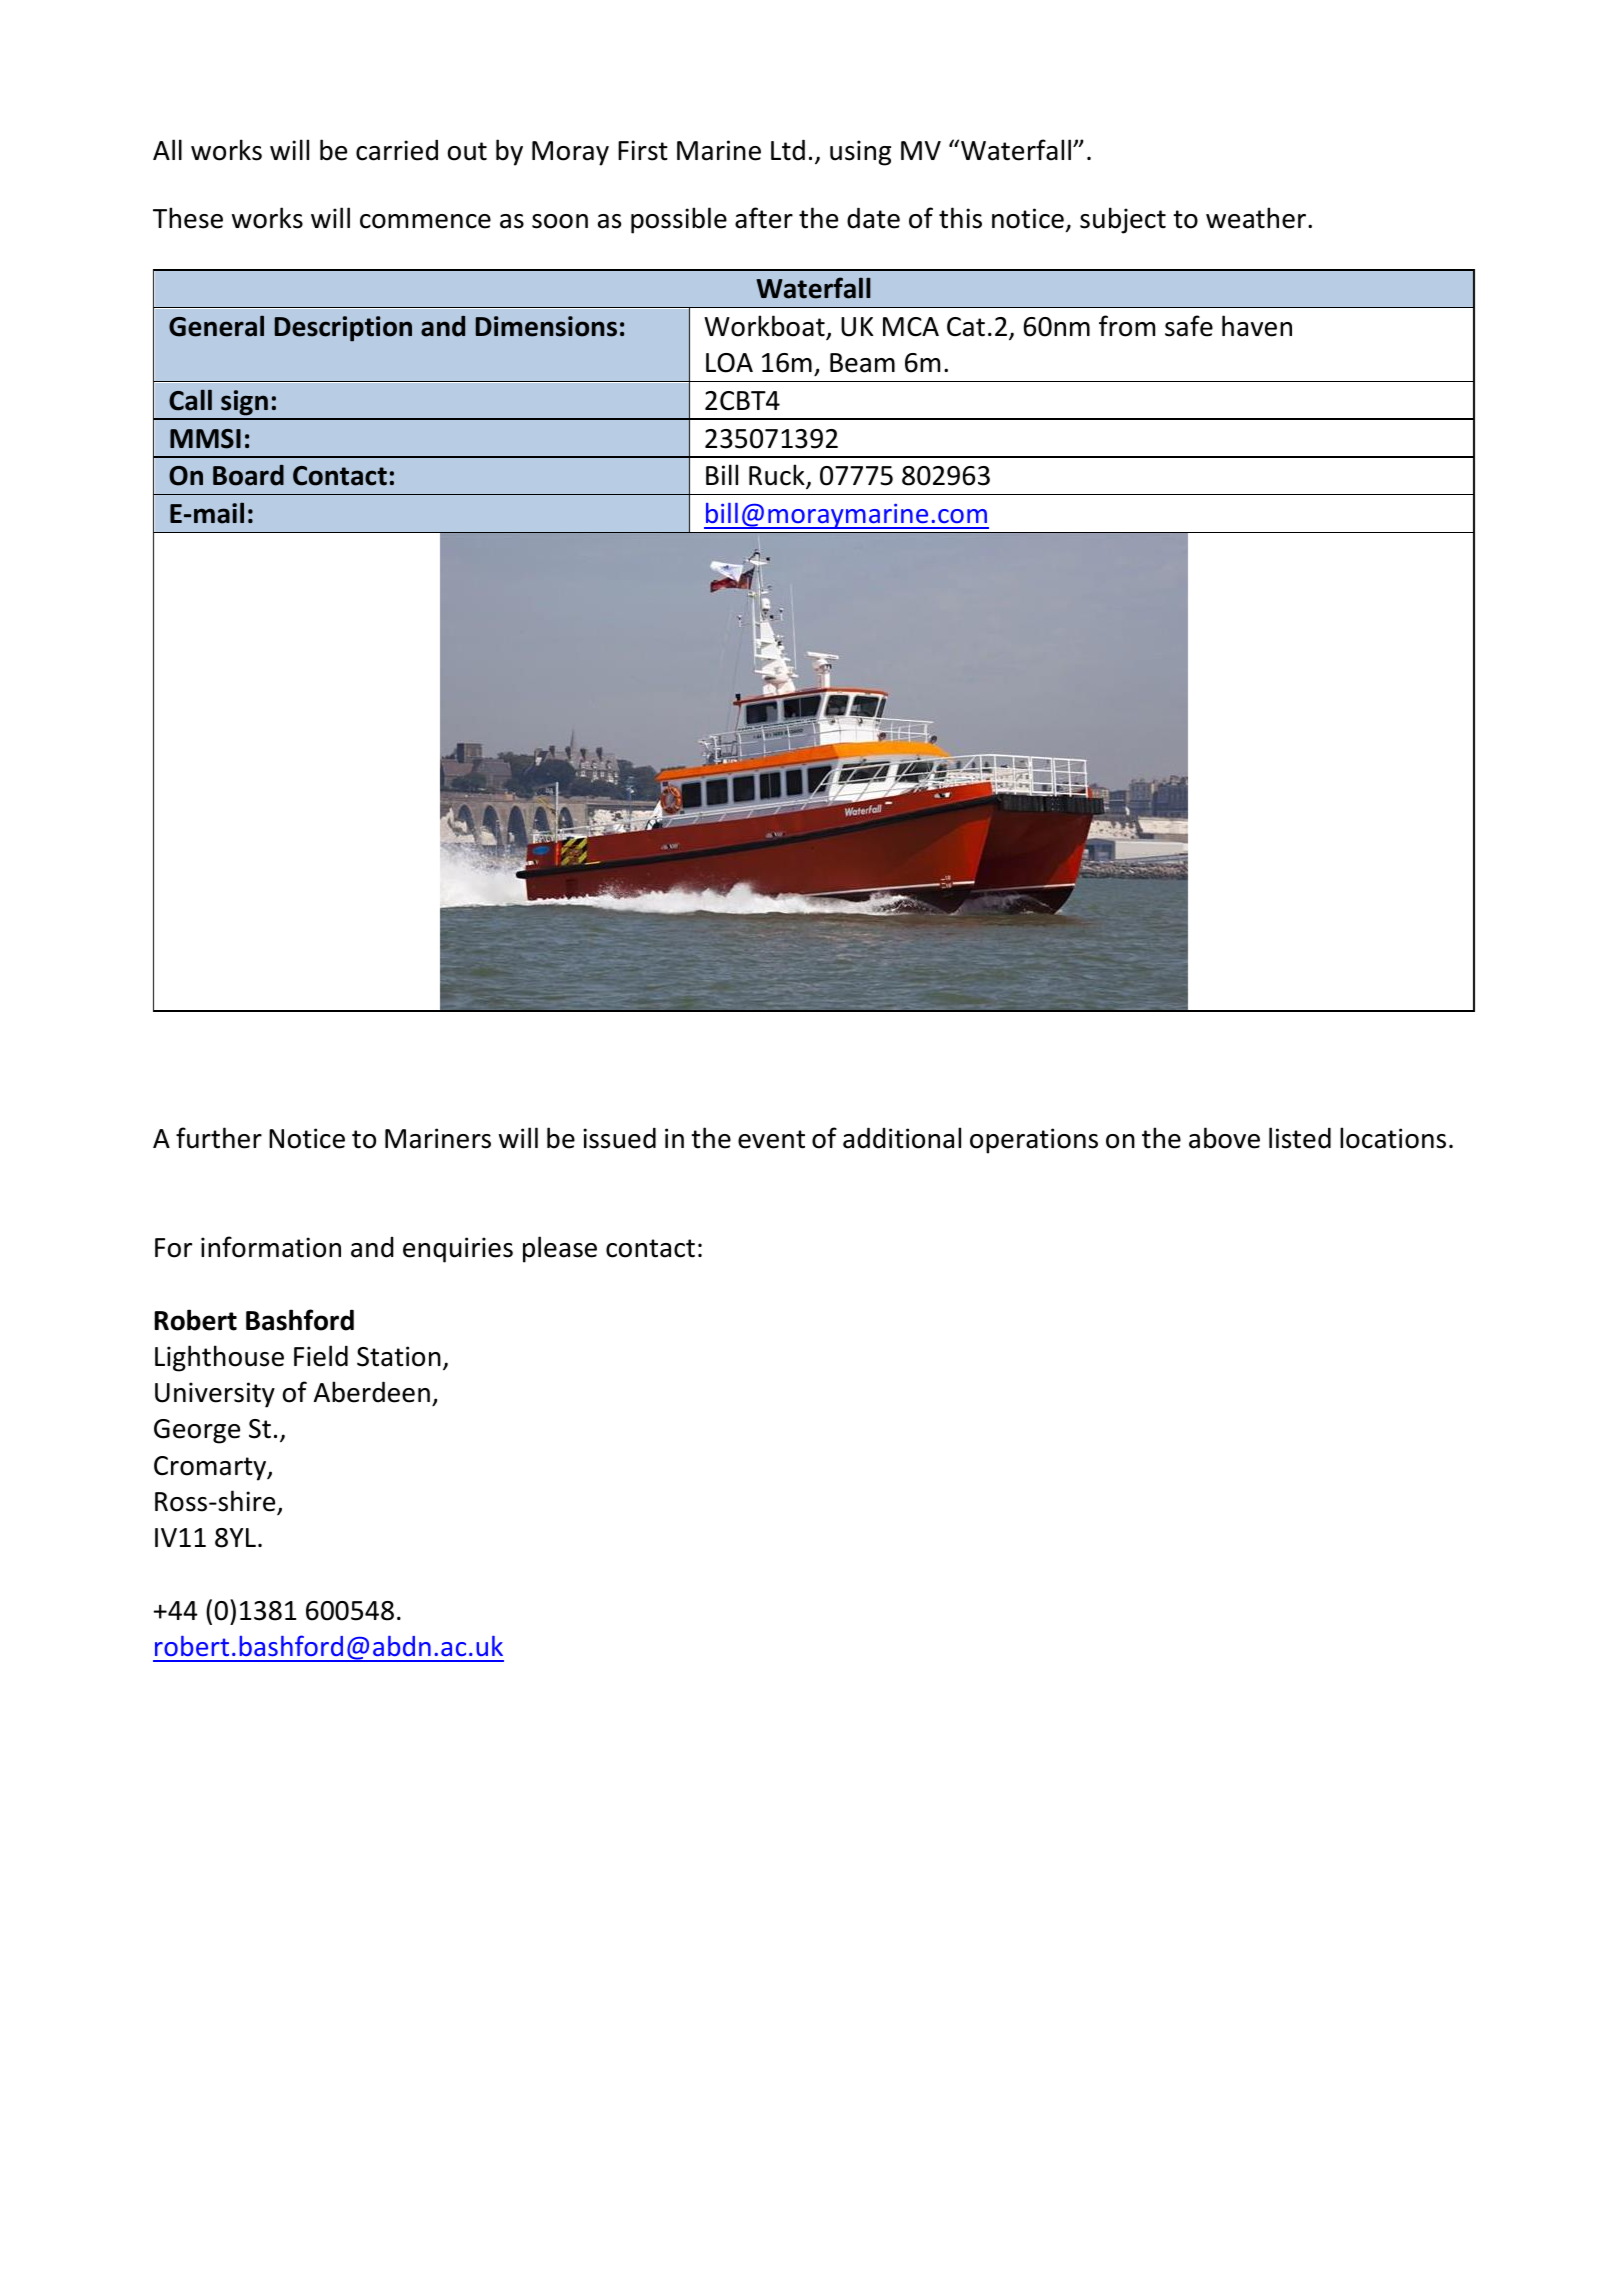 The width and height of the screenshot is (1608, 2274). I want to click on above, so click(1224, 1138).
